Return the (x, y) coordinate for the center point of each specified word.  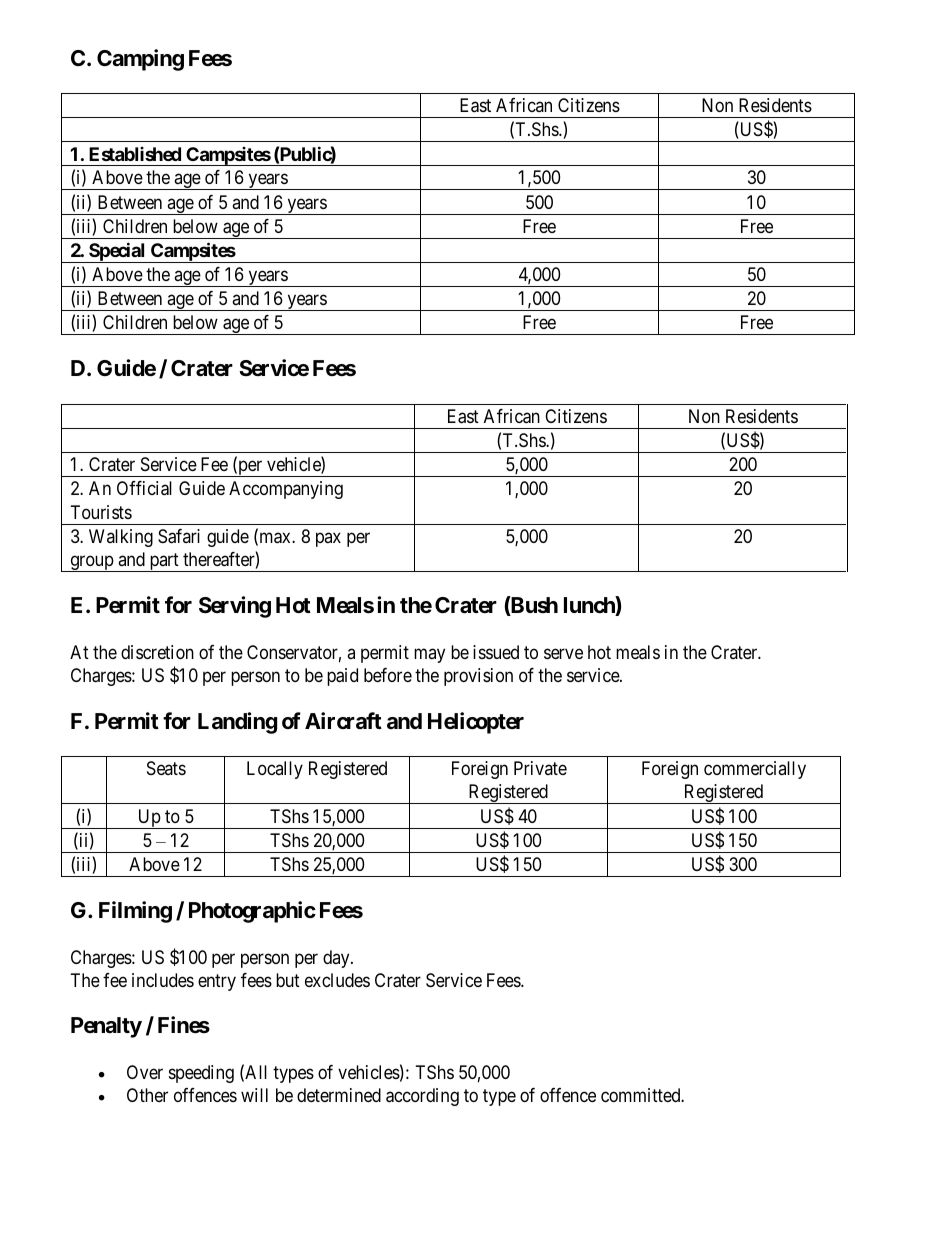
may (429, 655)
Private (540, 768)
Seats (166, 768)
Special (117, 252)
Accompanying (286, 490)
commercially (755, 770)
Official (144, 488)
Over (145, 1072)
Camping (140, 60)
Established (135, 154)
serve (563, 653)
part (164, 562)
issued (496, 652)
